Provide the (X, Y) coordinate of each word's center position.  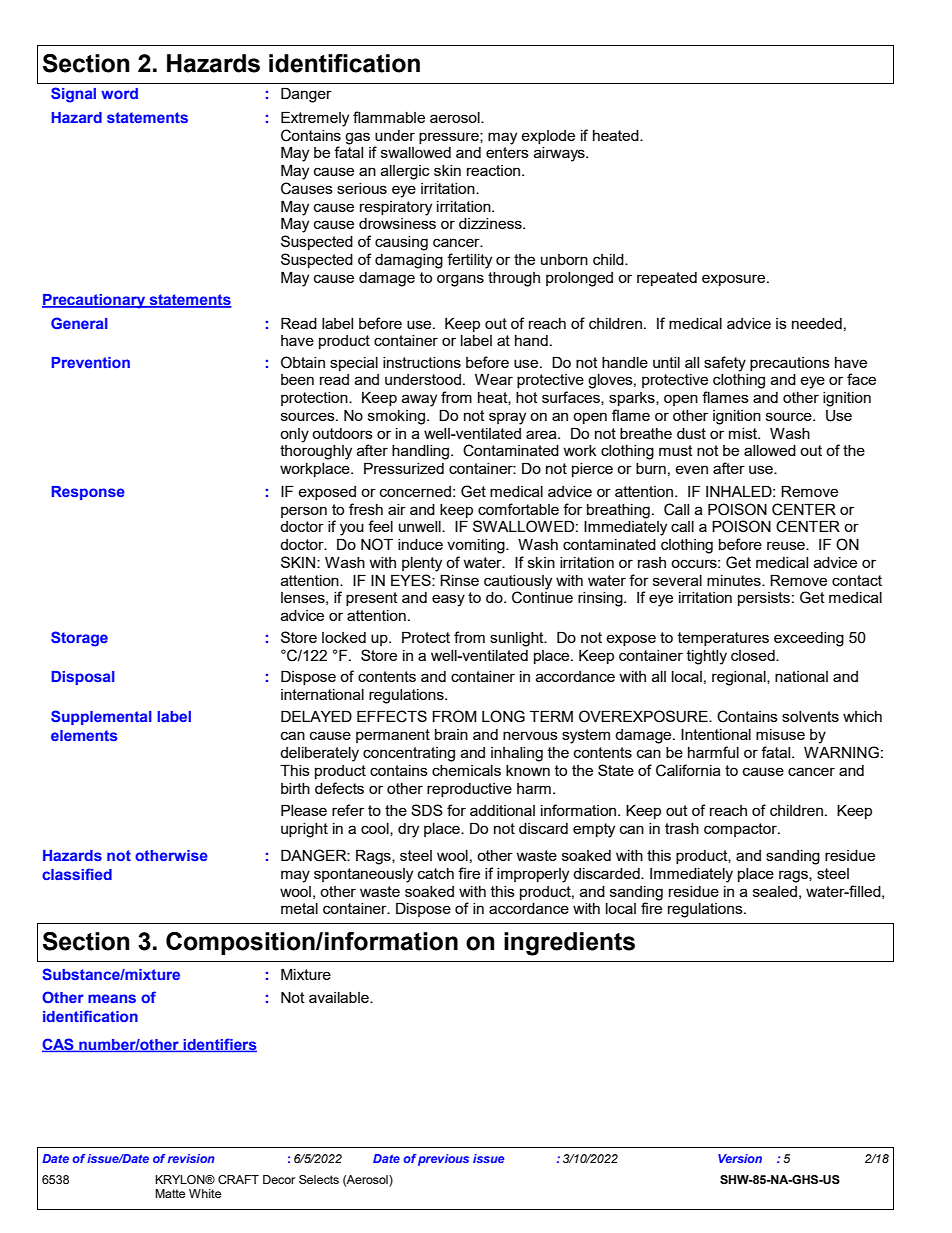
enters (507, 152)
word (119, 93)
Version (740, 1158)
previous (443, 1160)
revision (191, 1158)
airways (560, 154)
